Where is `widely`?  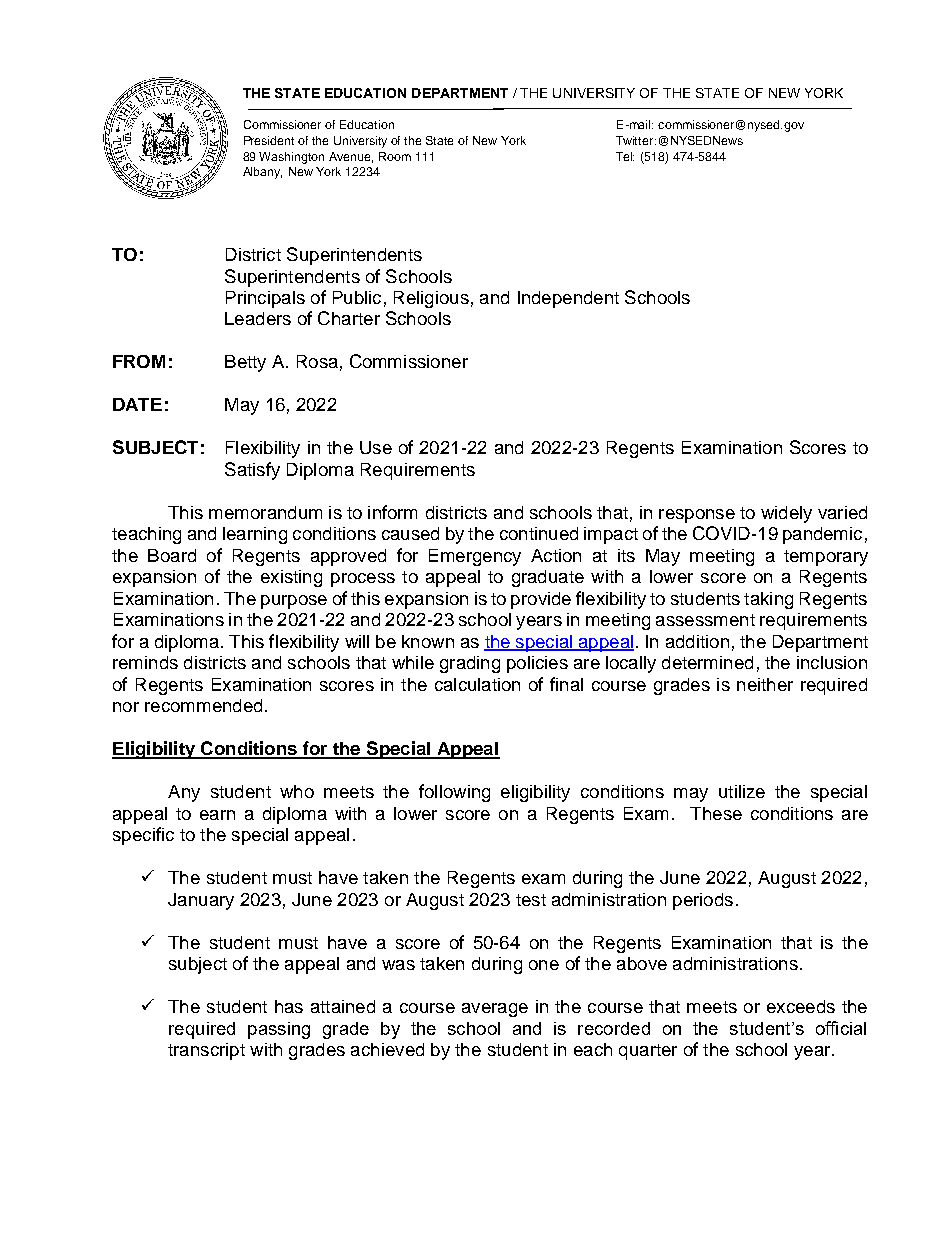
widely is located at coordinates (786, 514).
